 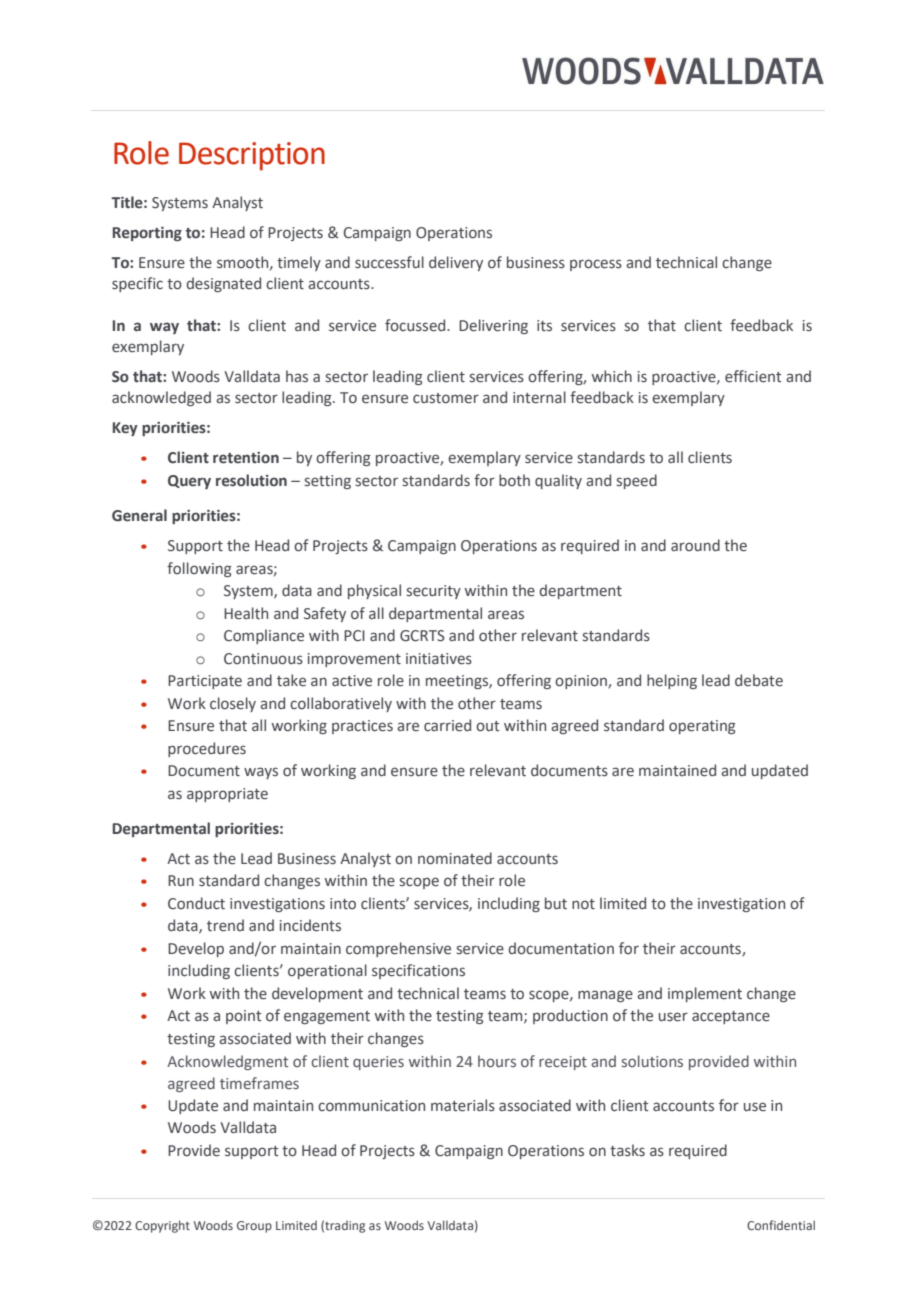 What do you see at coordinates (252, 156) in the document?
I see `Description` at bounding box center [252, 156].
